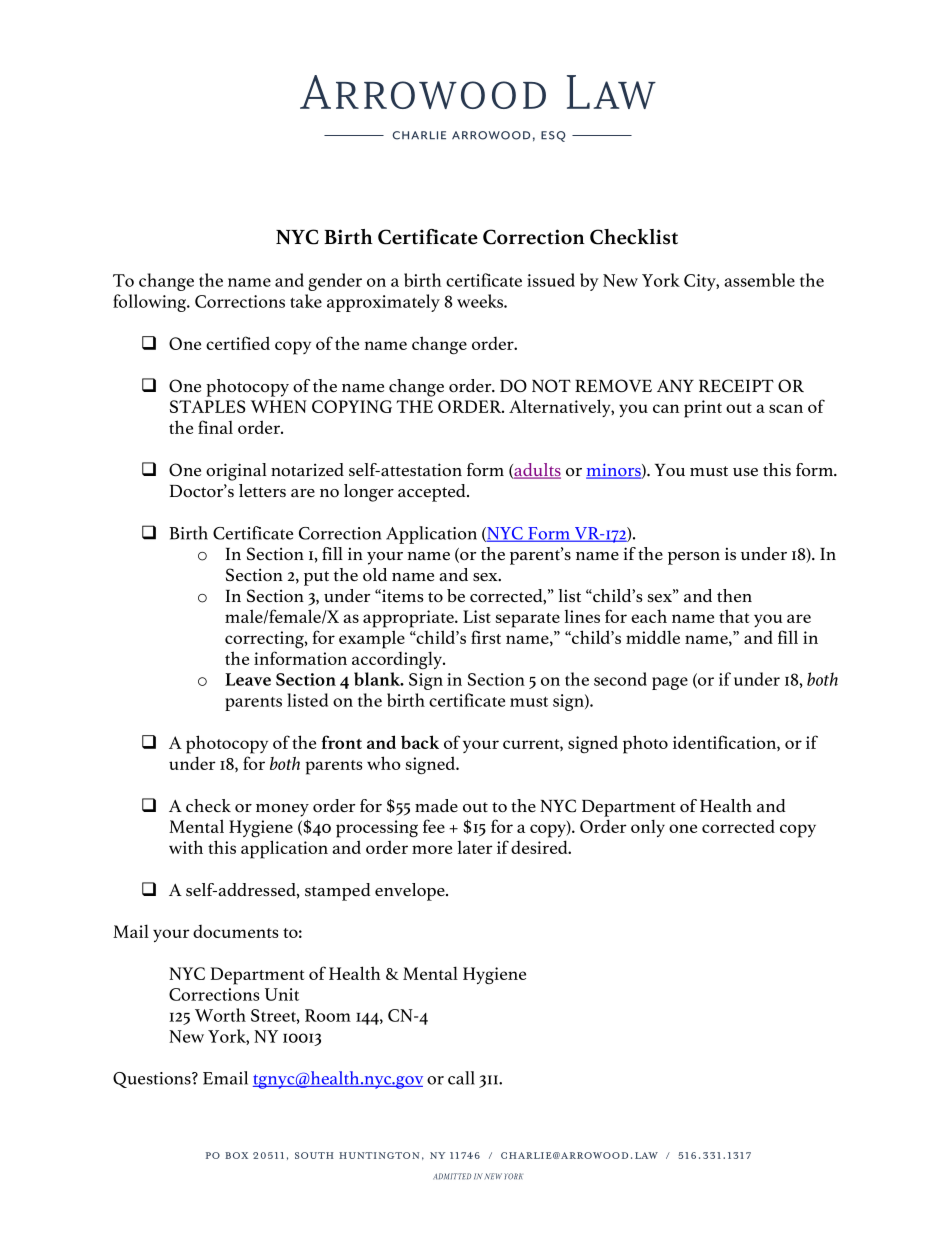  Describe the element at coordinates (262, 490) in the image. I see `letters` at that location.
